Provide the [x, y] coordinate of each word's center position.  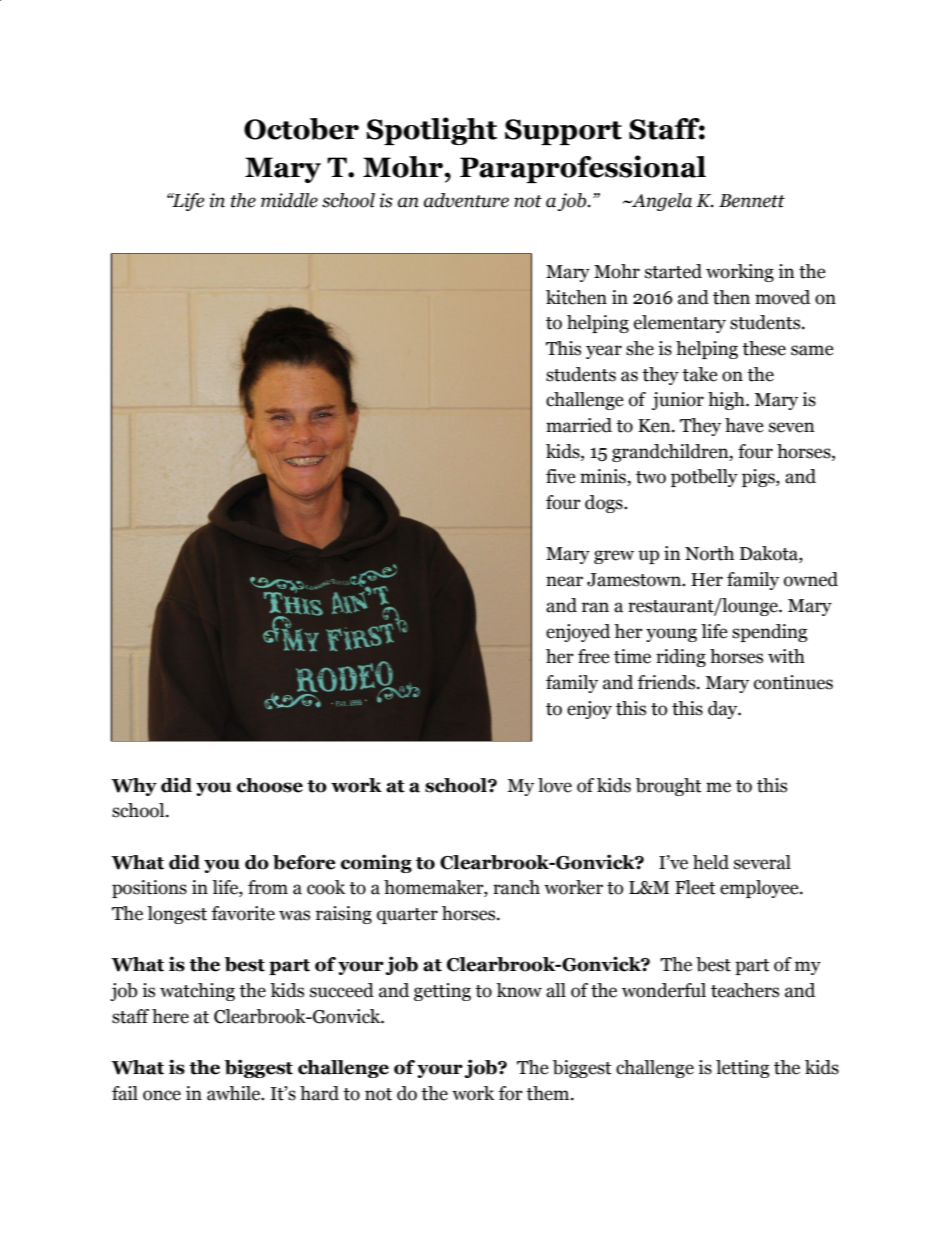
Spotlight [431, 131]
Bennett [752, 201]
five [561, 476]
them [549, 1093]
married [579, 425]
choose [270, 785]
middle [289, 200]
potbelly [704, 478]
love [555, 785]
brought [669, 787]
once [162, 1095]
